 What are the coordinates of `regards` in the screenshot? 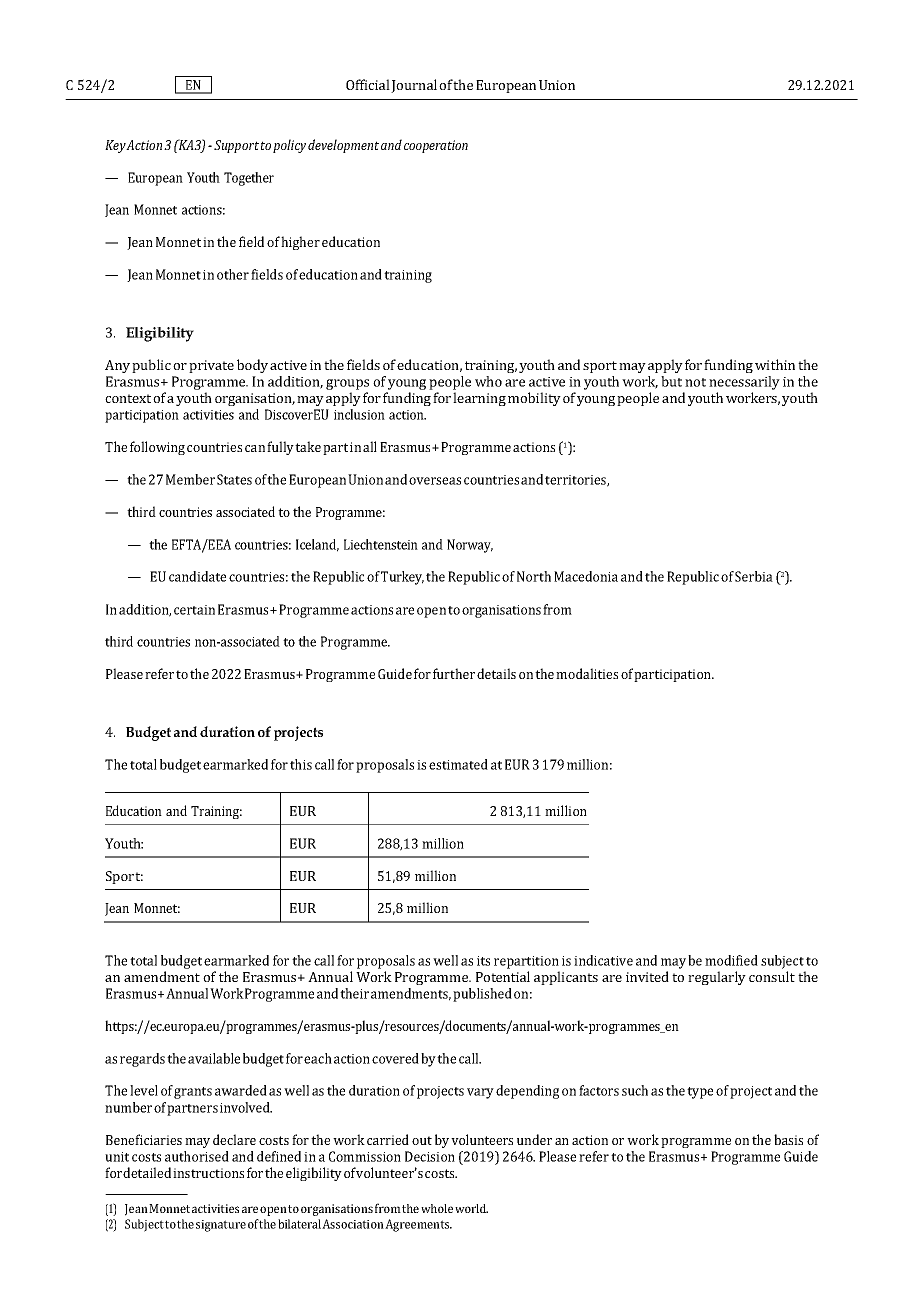 It's located at (142, 1060).
